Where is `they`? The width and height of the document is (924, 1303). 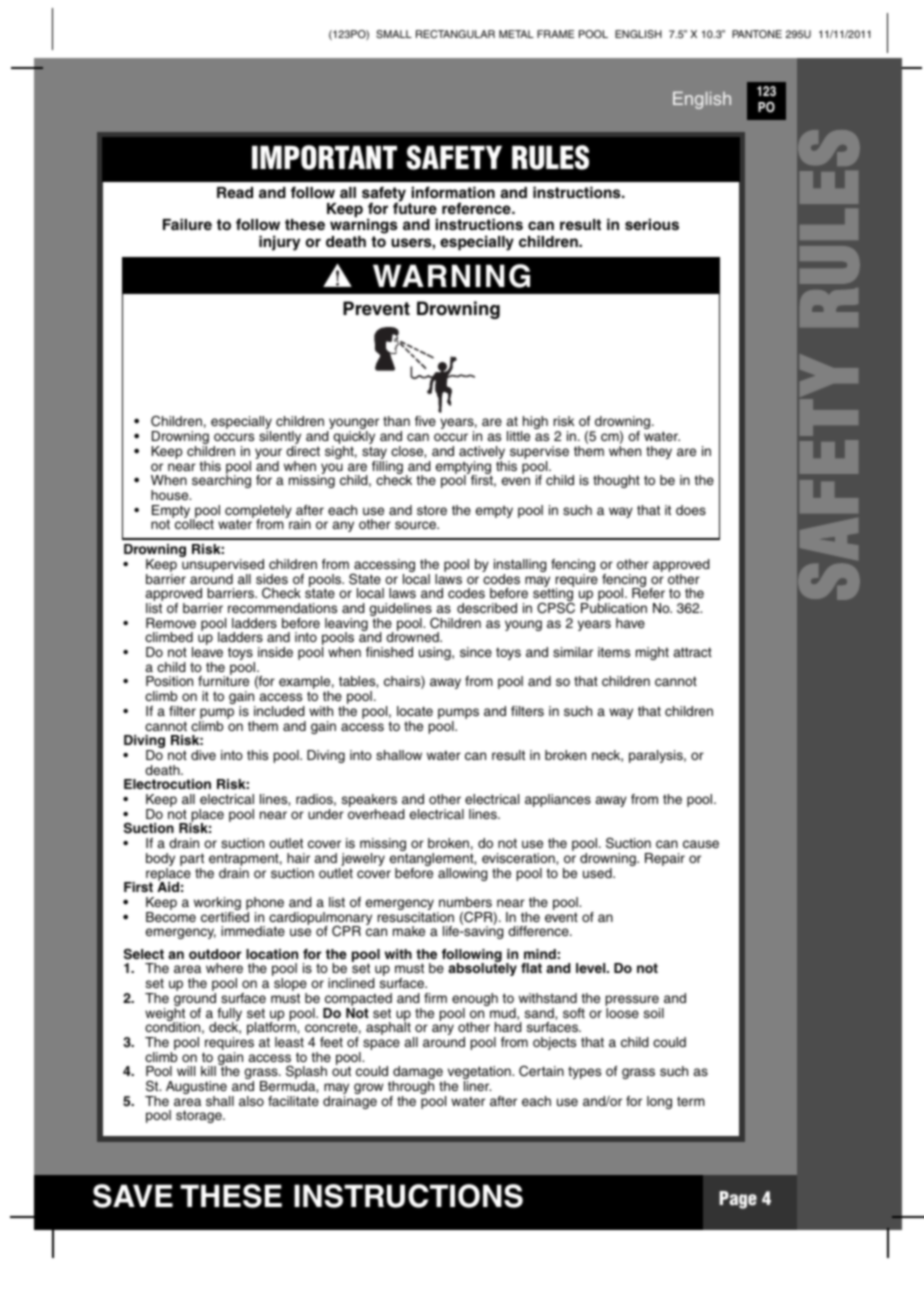
they is located at coordinates (659, 452).
